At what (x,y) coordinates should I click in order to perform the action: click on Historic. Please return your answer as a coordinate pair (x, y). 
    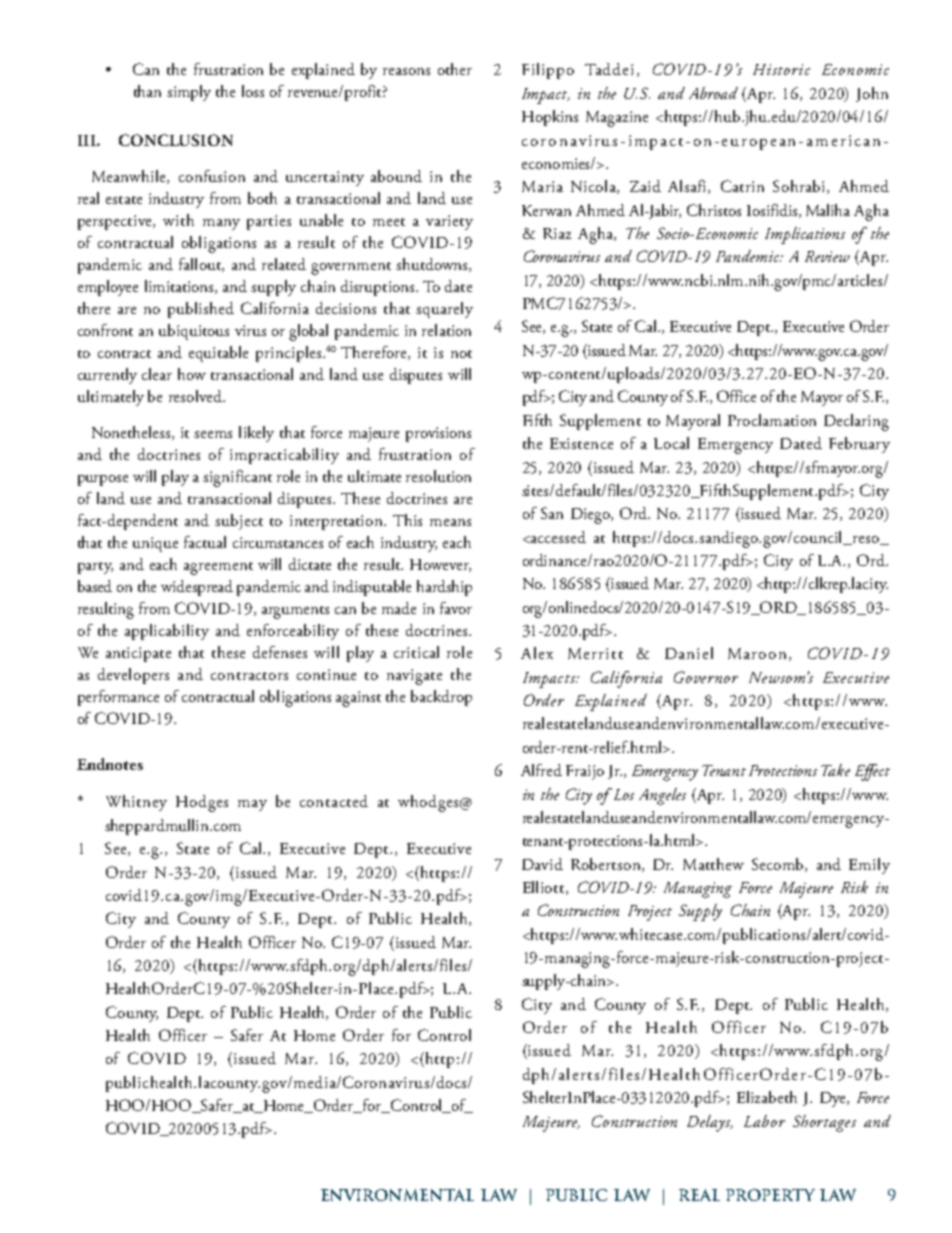
    Looking at the image, I should click on (781, 69).
